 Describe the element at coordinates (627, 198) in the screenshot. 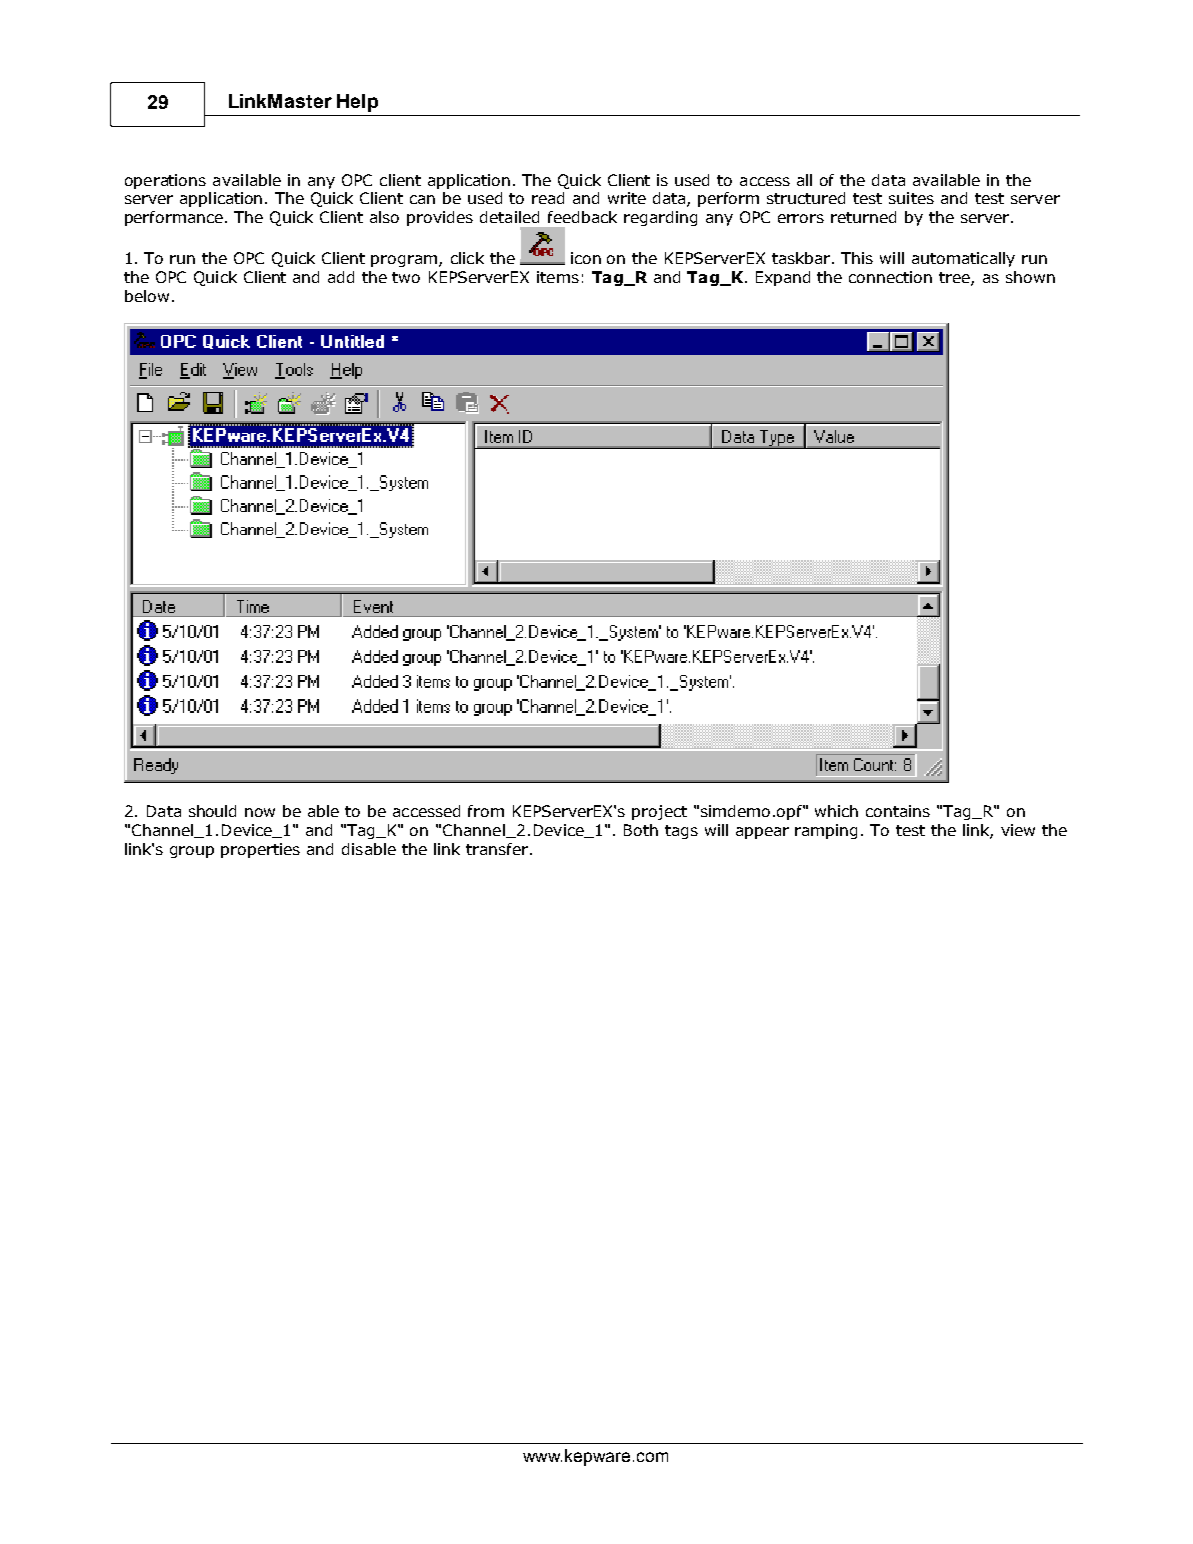

I see `write` at that location.
